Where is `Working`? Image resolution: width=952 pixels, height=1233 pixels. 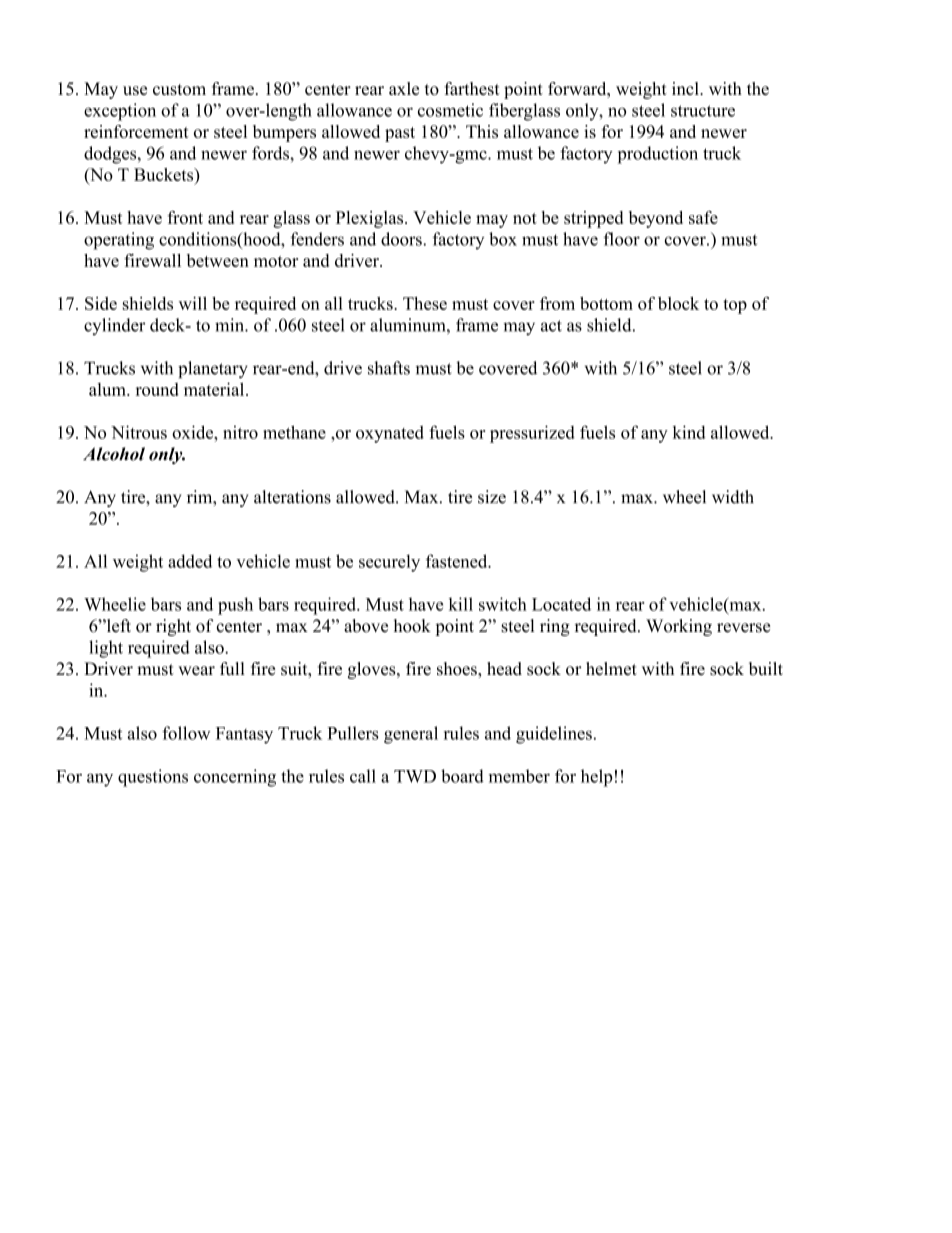 Working is located at coordinates (679, 627).
